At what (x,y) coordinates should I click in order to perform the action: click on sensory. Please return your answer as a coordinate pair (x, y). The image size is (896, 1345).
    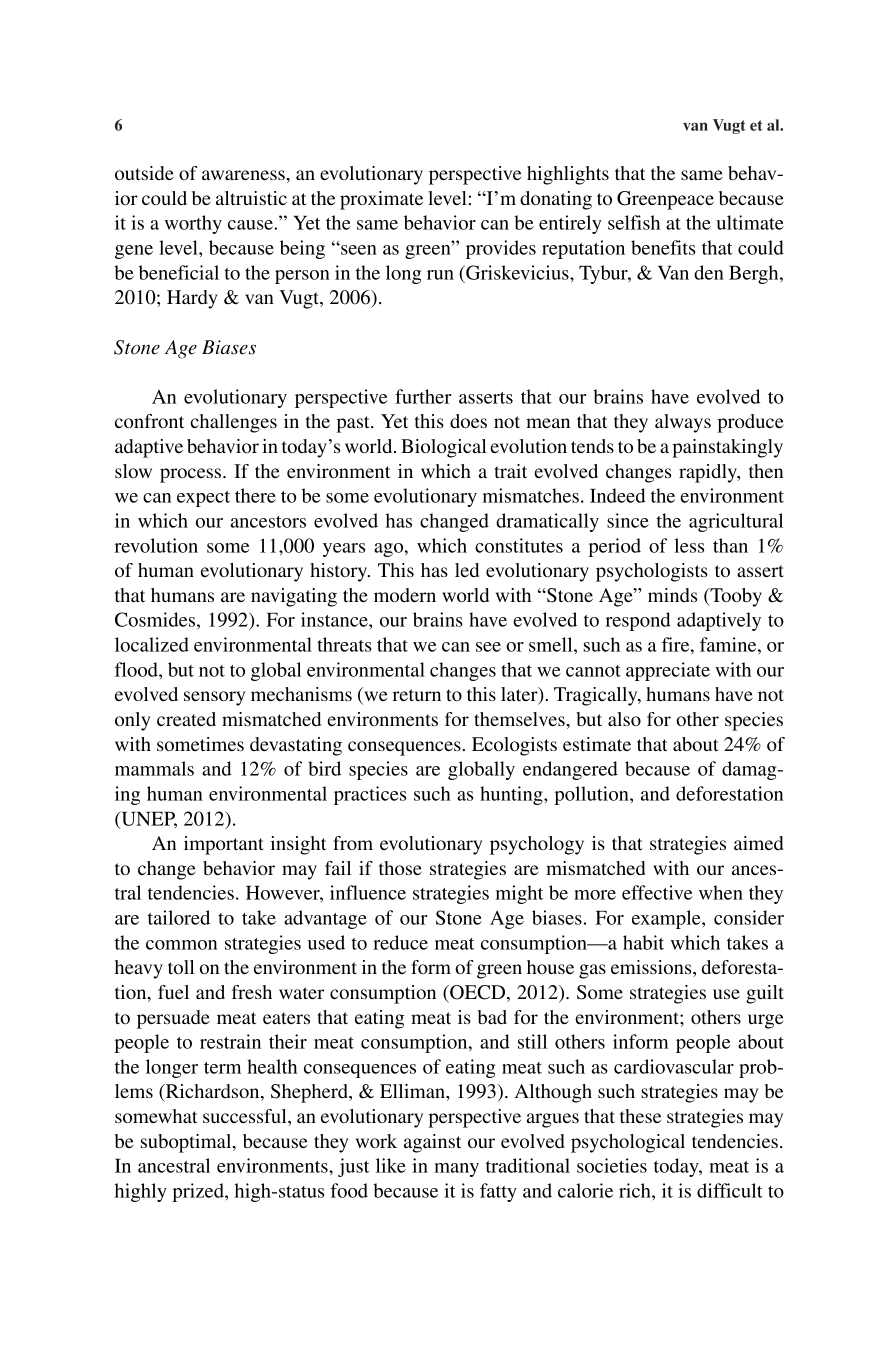
    Looking at the image, I should click on (214, 698).
